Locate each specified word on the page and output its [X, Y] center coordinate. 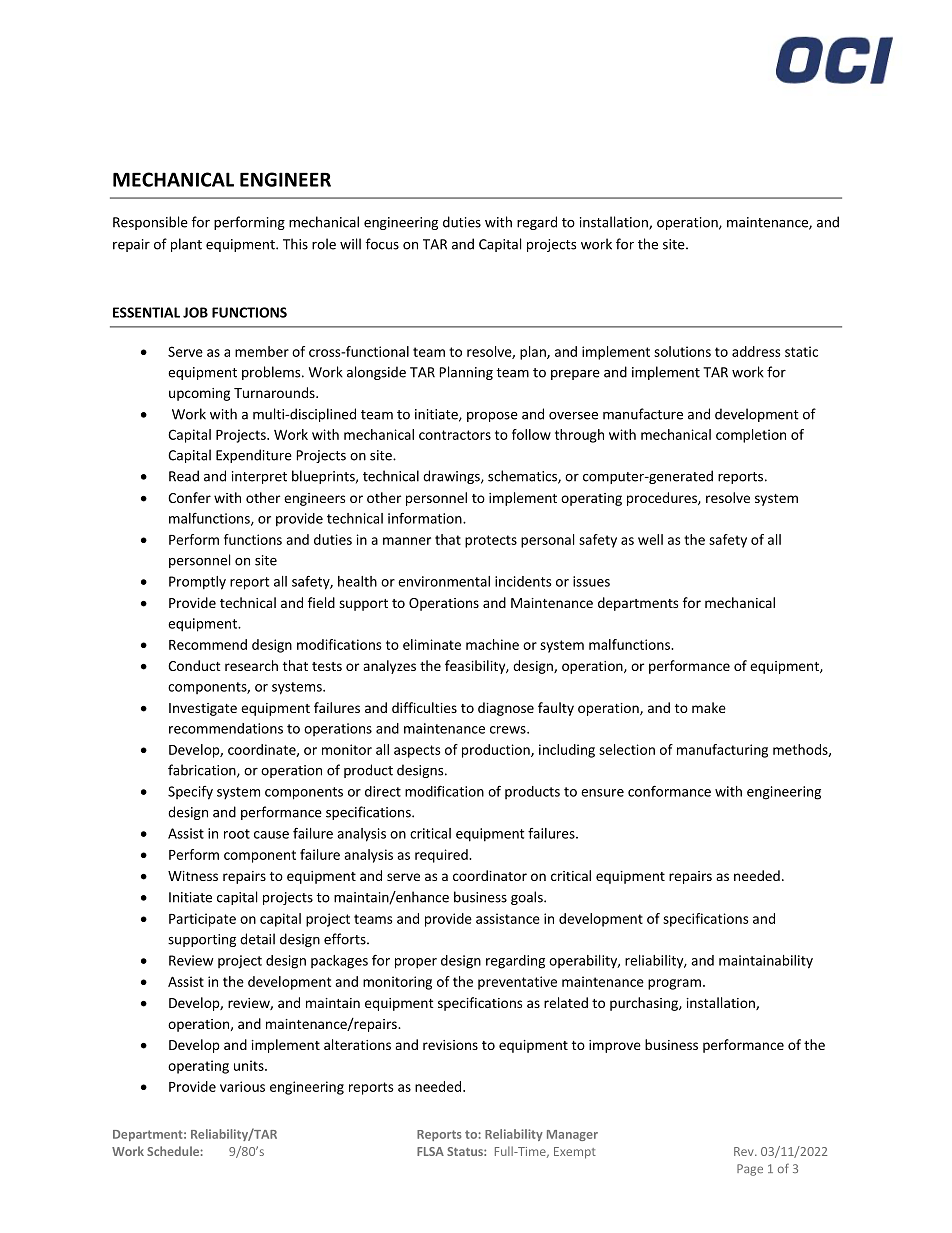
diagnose [506, 709]
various [242, 1086]
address [756, 351]
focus [382, 244]
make [709, 707]
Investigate [203, 709]
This [295, 244]
